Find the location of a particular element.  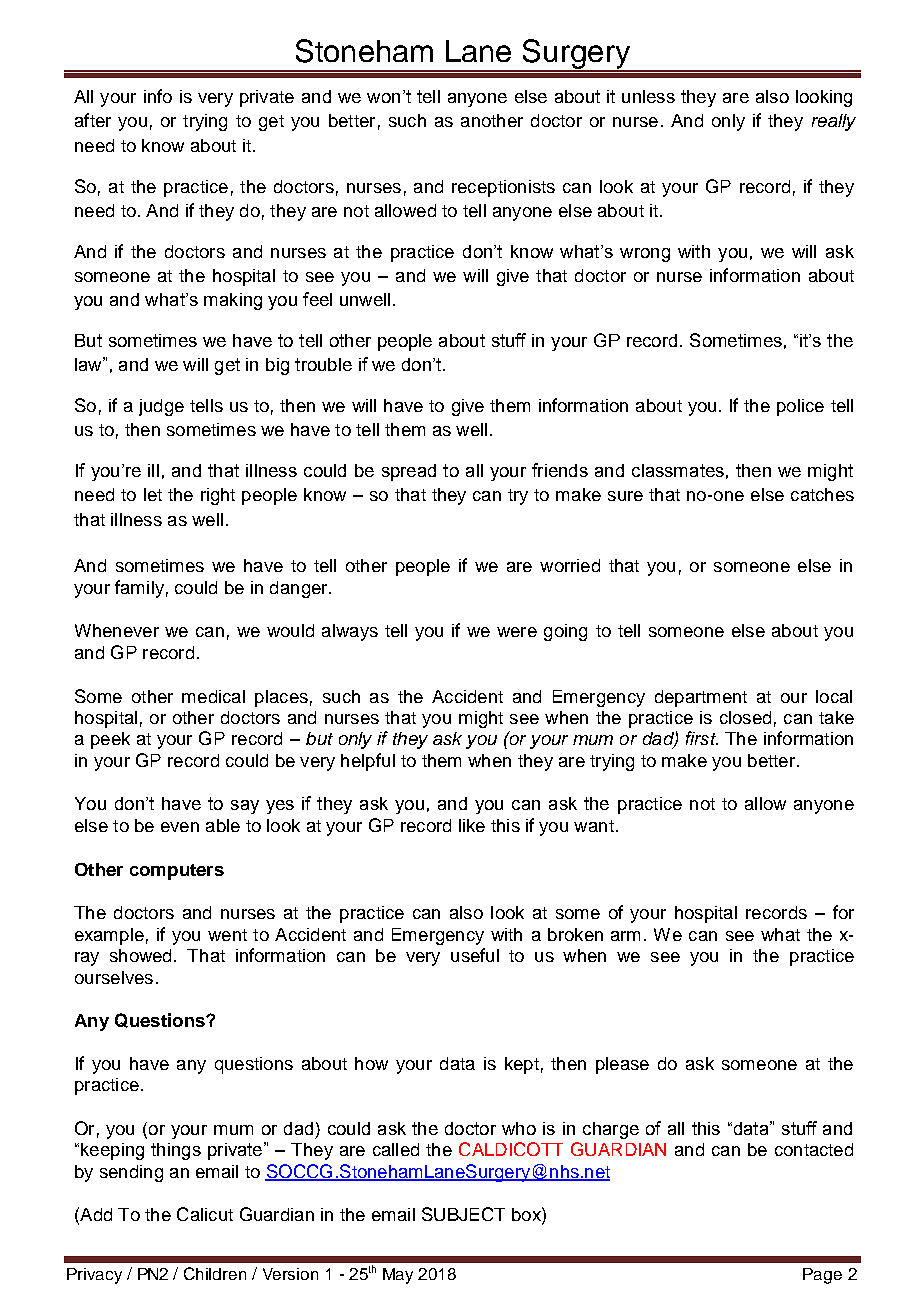

medical is located at coordinates (213, 696).
